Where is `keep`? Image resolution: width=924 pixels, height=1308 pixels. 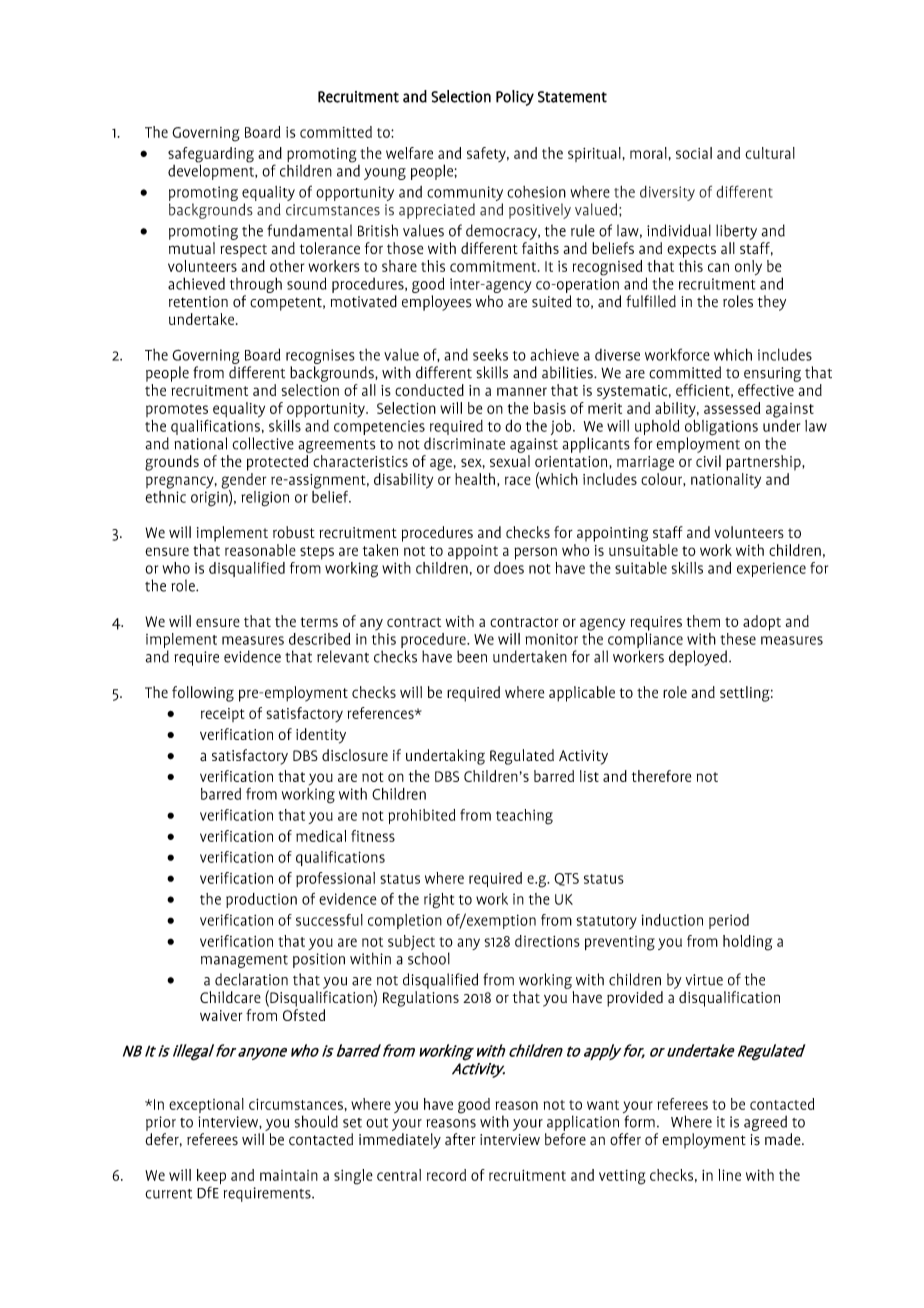
keep is located at coordinates (211, 1178).
